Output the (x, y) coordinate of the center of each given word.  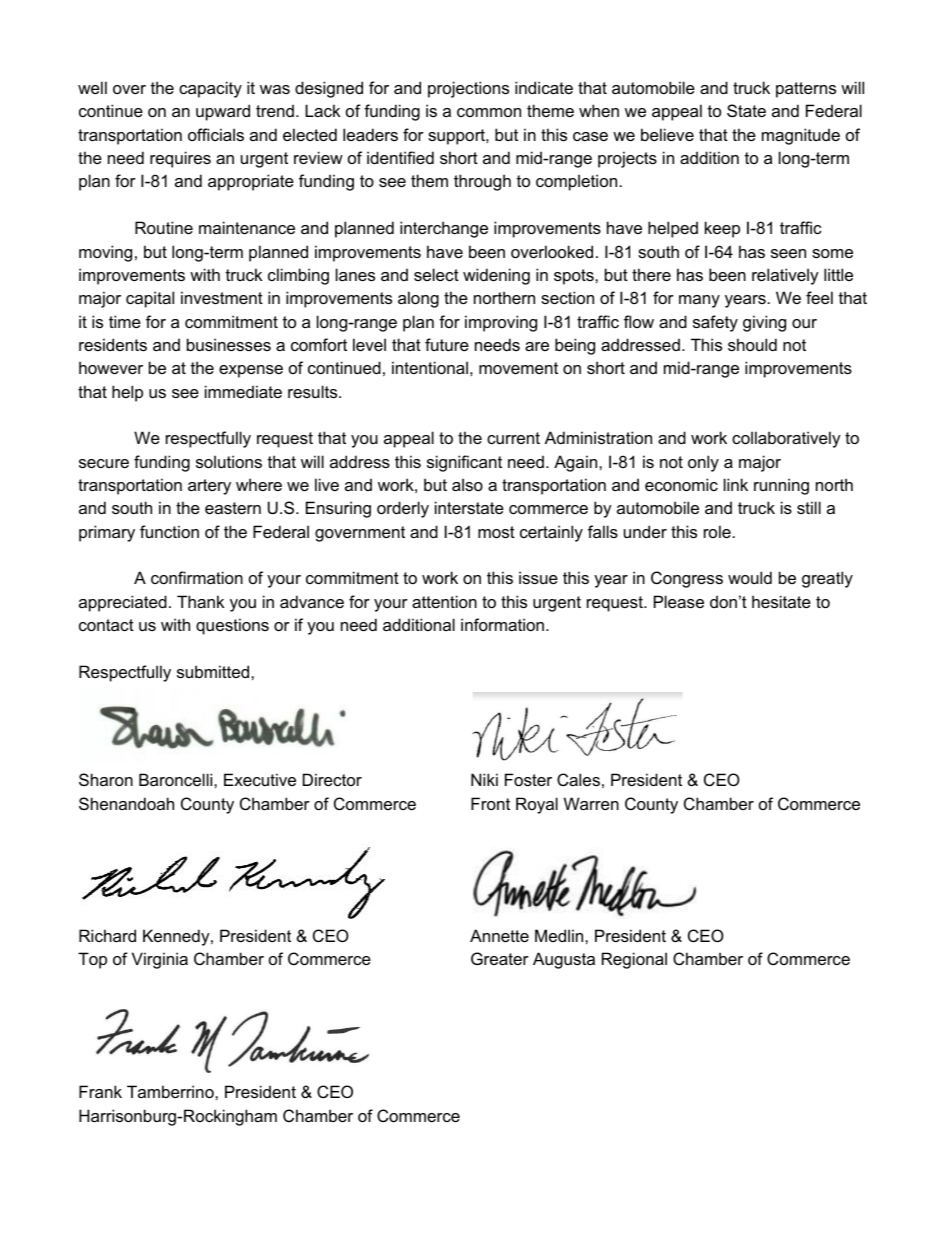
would (750, 577)
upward (223, 112)
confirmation (197, 577)
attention (444, 601)
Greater (500, 958)
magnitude (801, 136)
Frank (100, 1091)
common (489, 112)
